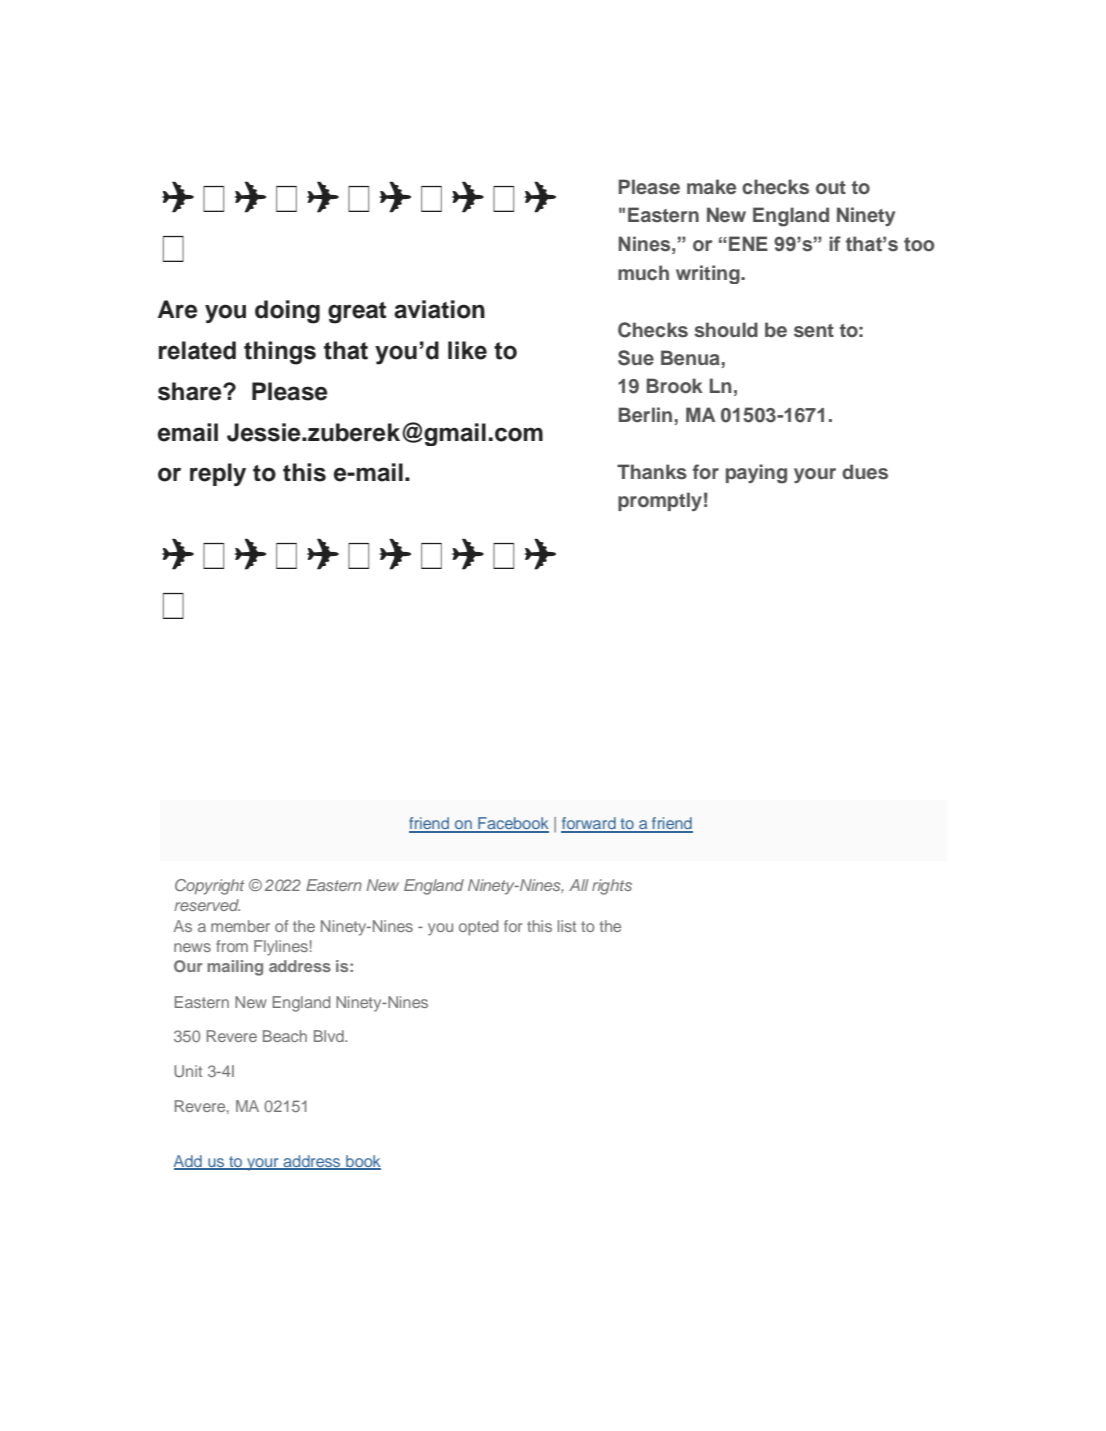 This page has height=1431, width=1106. What do you see at coordinates (660, 501) in the page?
I see `promptly` at bounding box center [660, 501].
